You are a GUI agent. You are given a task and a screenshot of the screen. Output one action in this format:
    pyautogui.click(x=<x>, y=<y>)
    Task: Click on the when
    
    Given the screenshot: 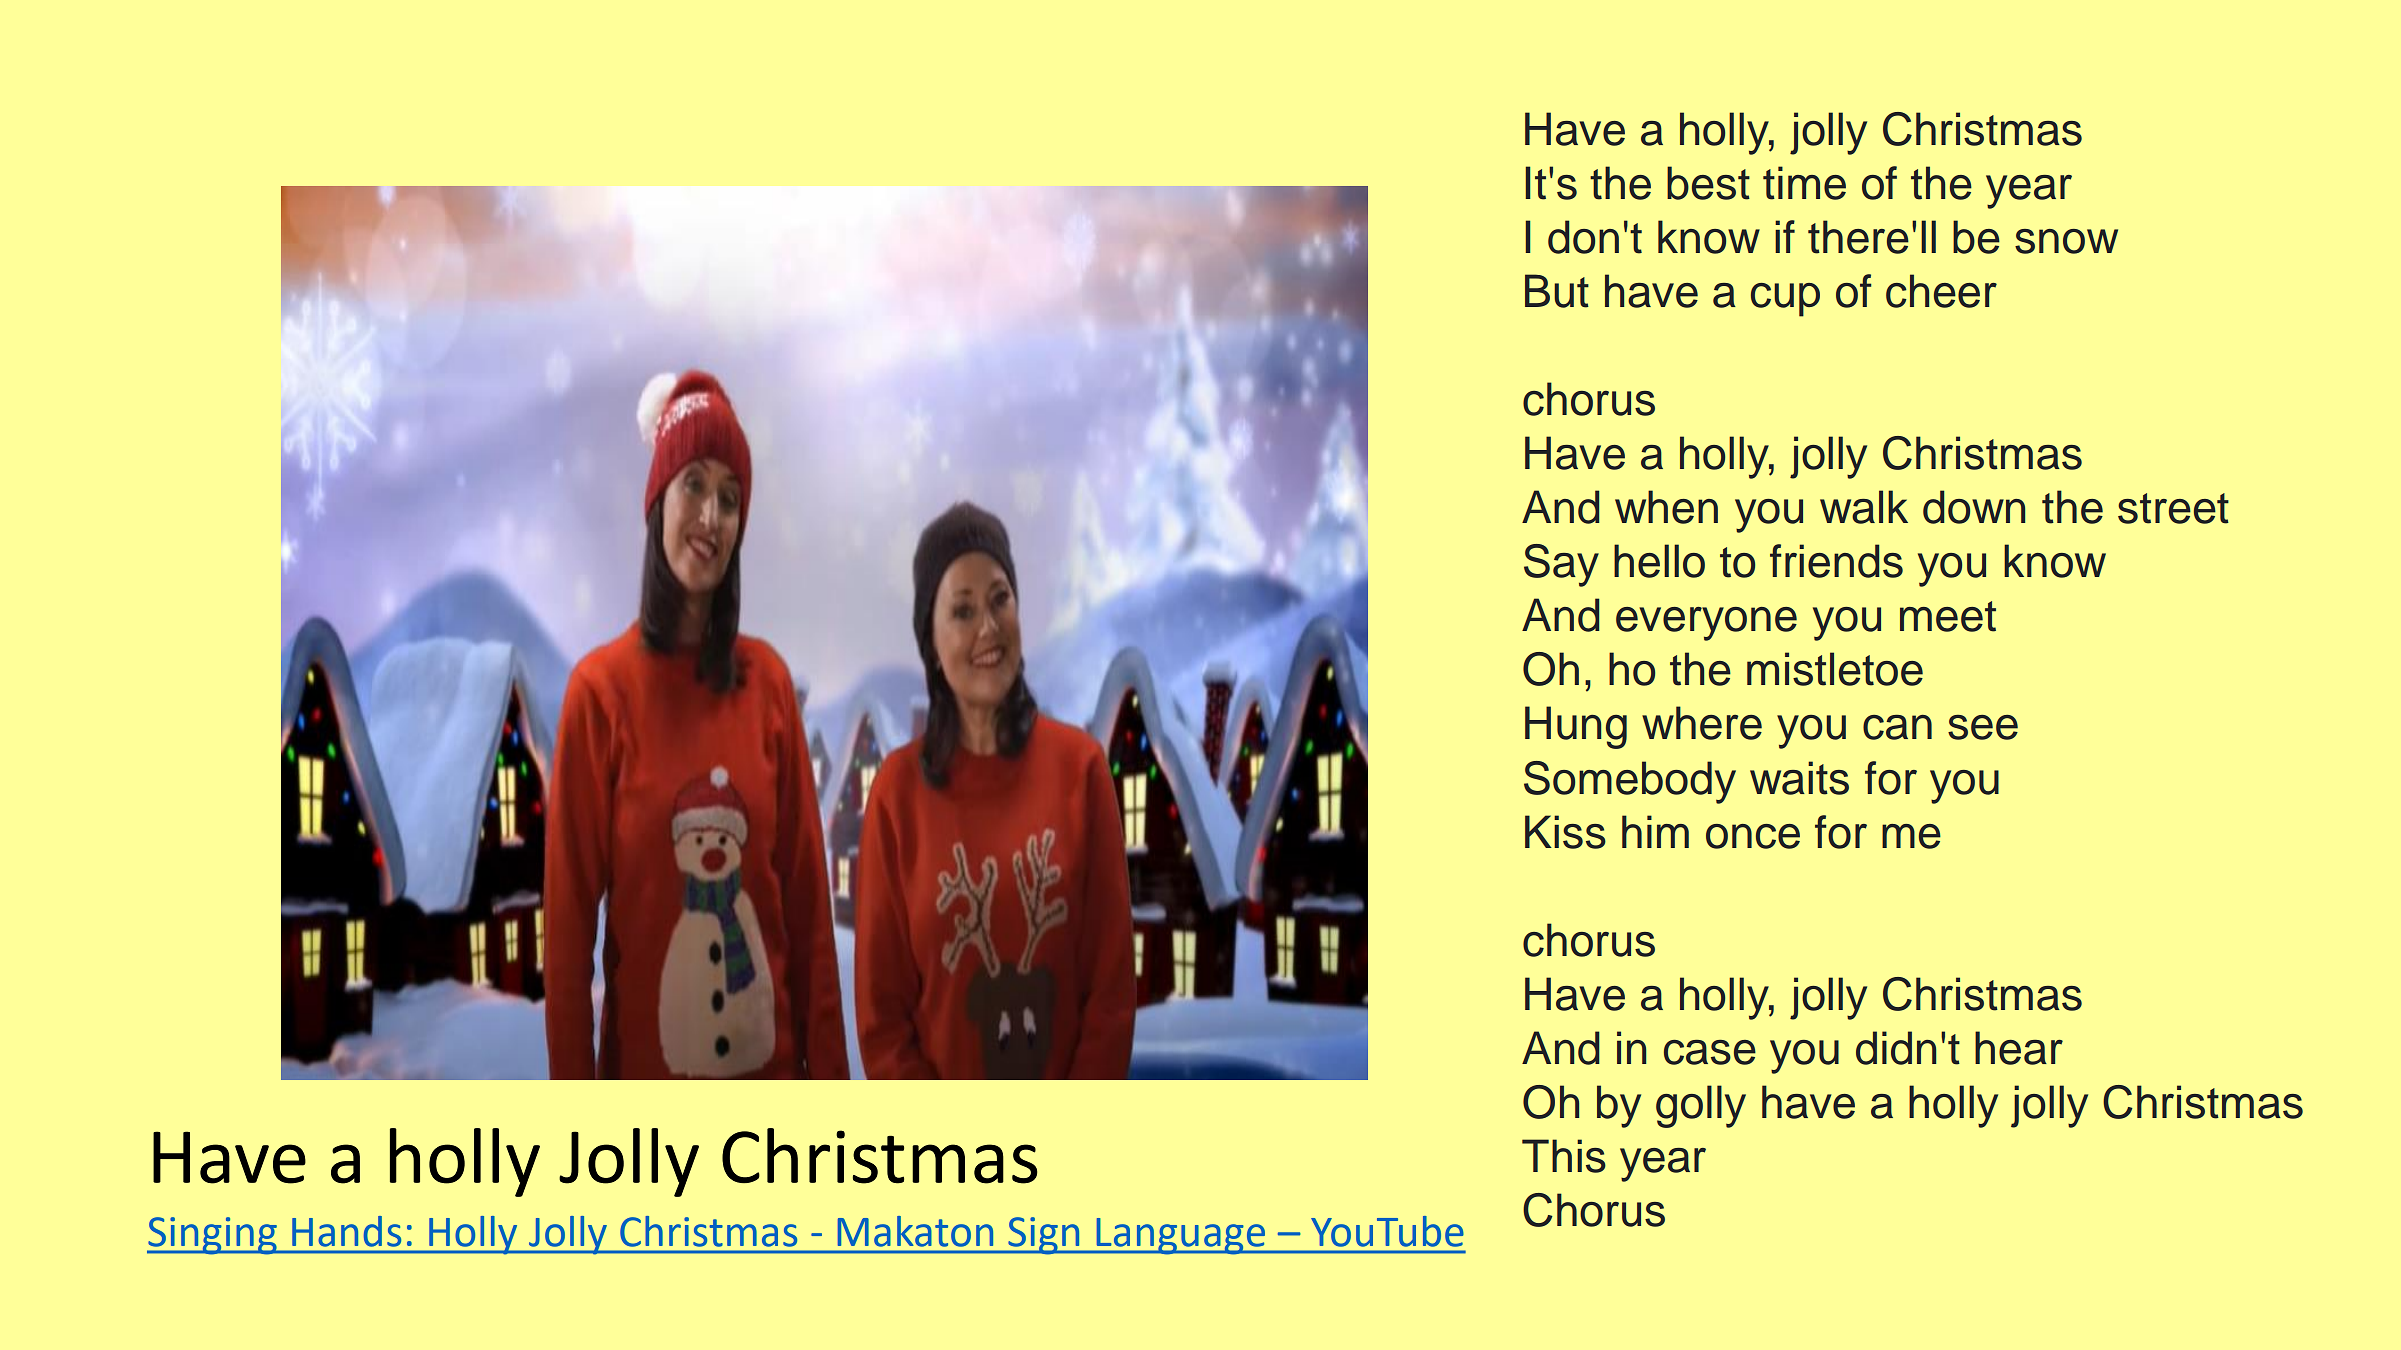 What is the action you would take?
    pyautogui.click(x=1666, y=507)
